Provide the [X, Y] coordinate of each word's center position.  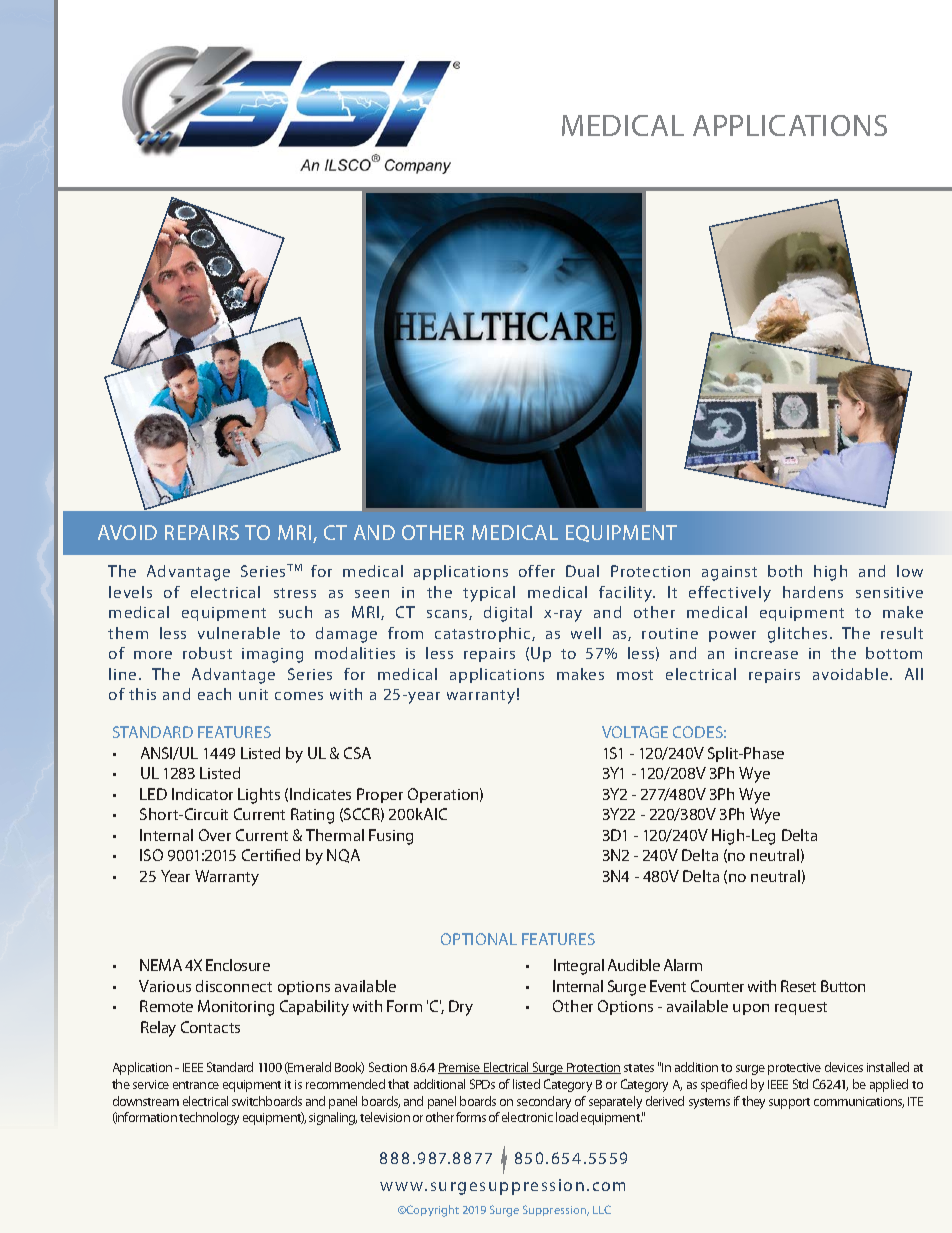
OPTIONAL [479, 939]
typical [489, 594]
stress [295, 593]
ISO [151, 855]
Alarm [683, 965]
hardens [813, 592]
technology [209, 1118]
